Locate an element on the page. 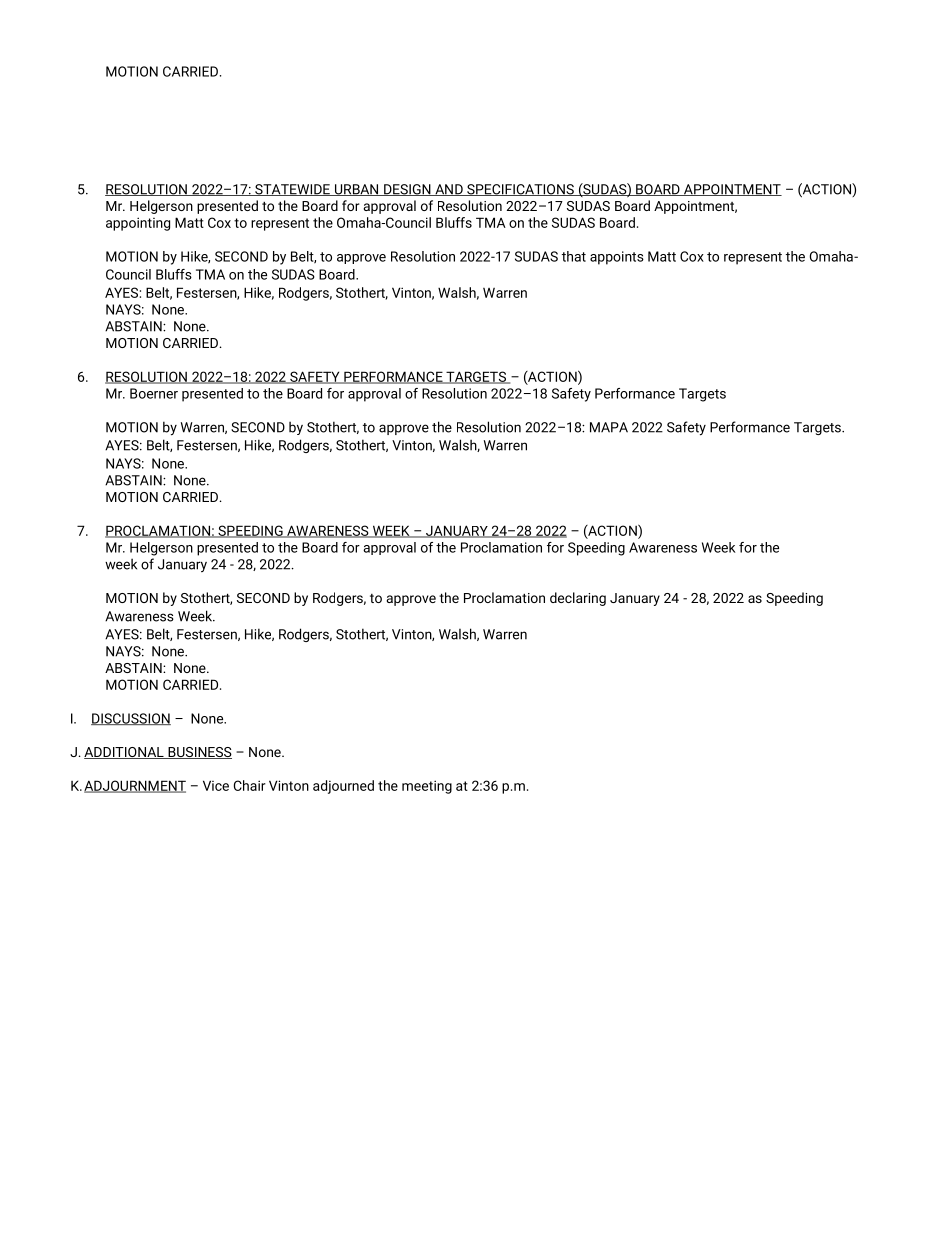 Image resolution: width=952 pixels, height=1233 pixels. Chair is located at coordinates (250, 785).
